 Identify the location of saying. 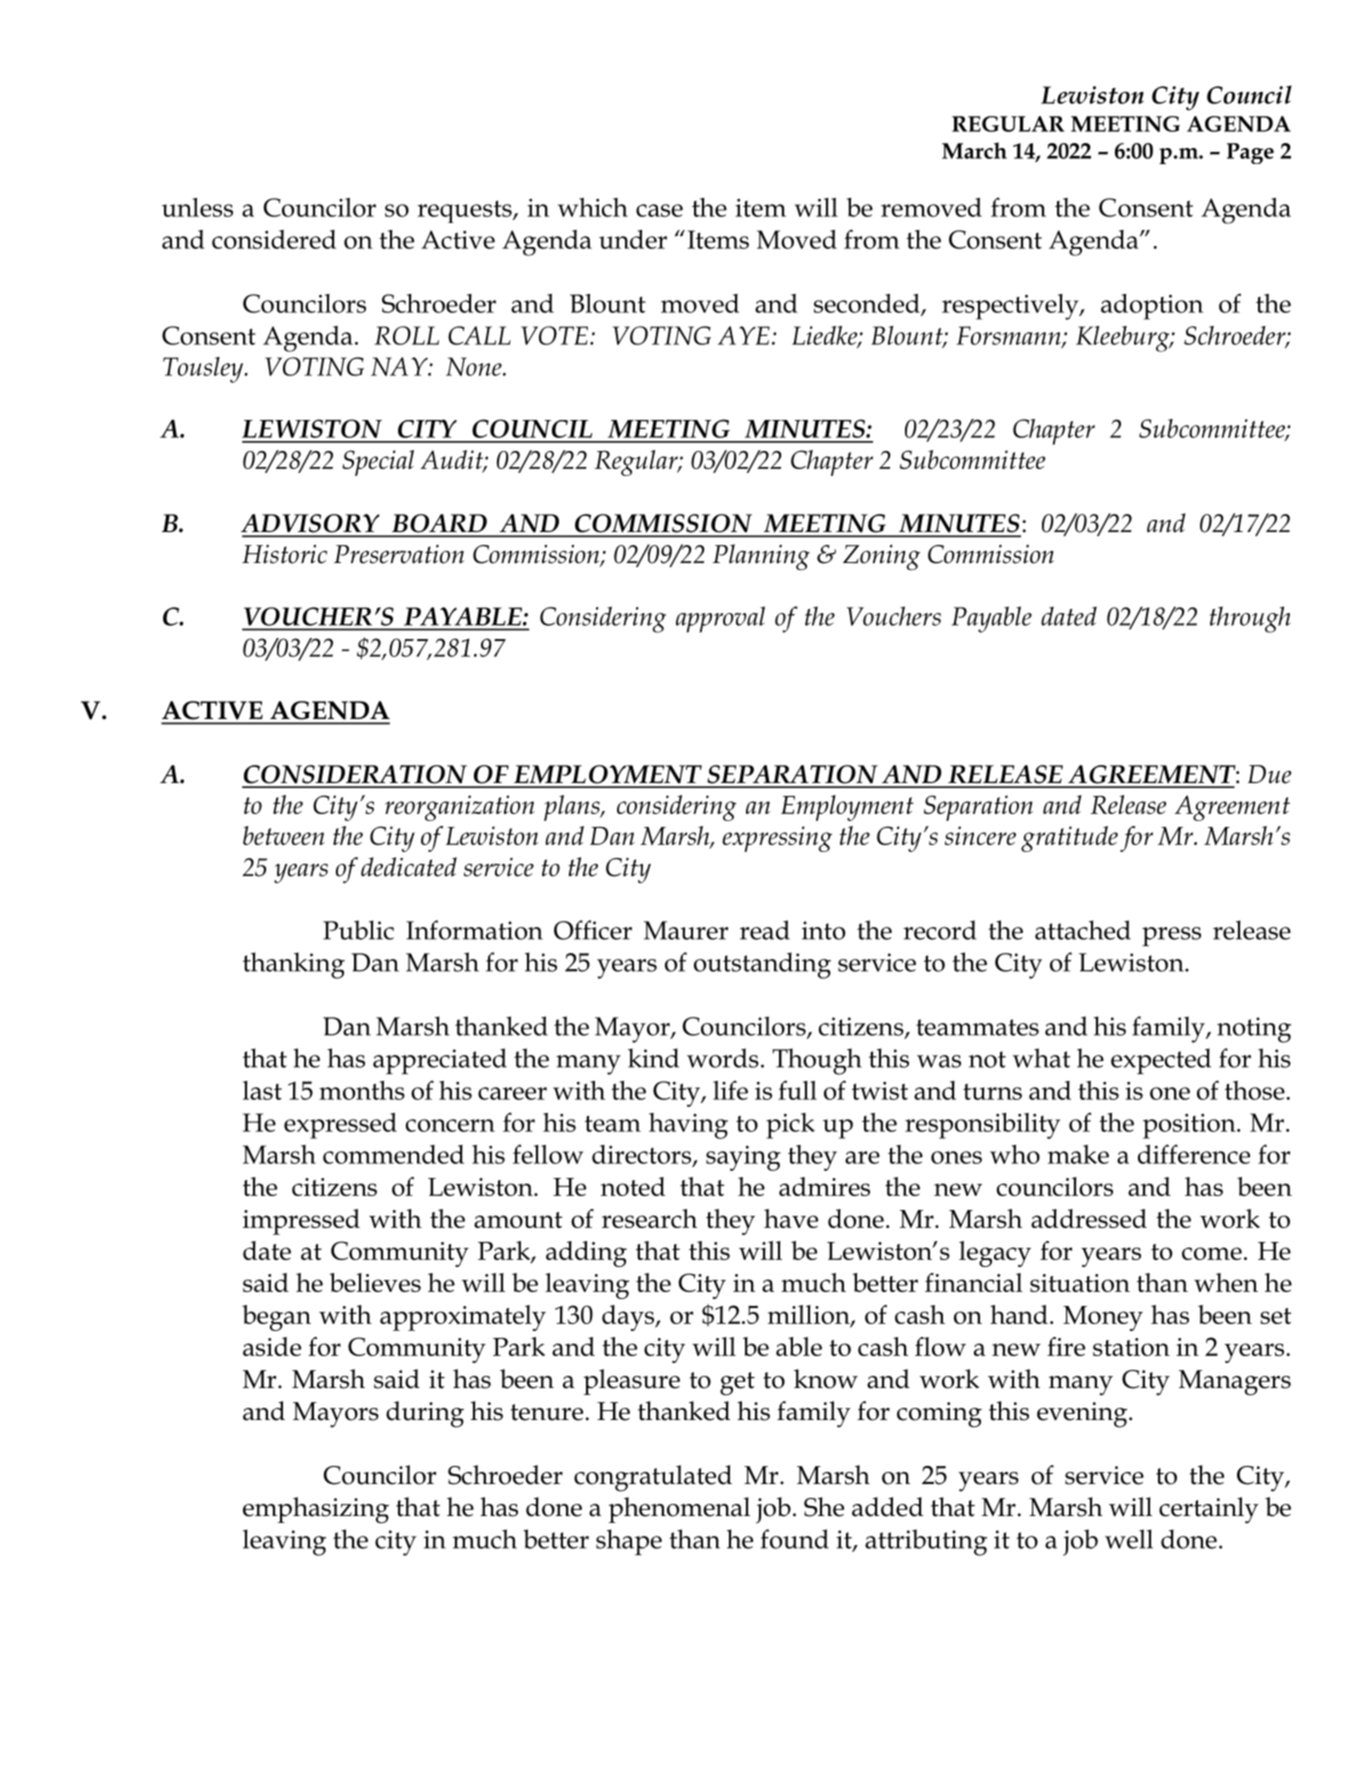
(743, 1158).
